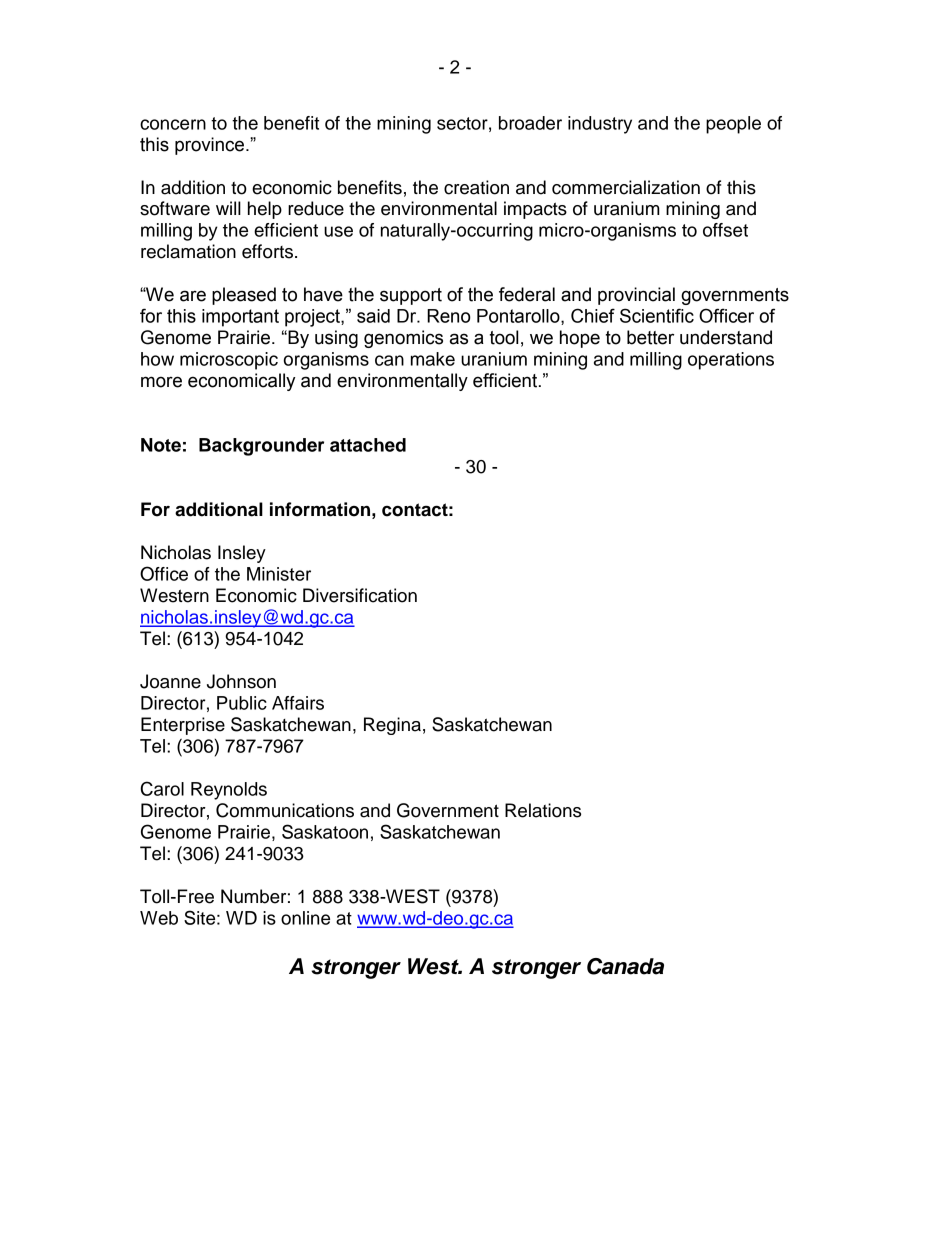 The width and height of the screenshot is (952, 1233). I want to click on creation, so click(476, 187).
